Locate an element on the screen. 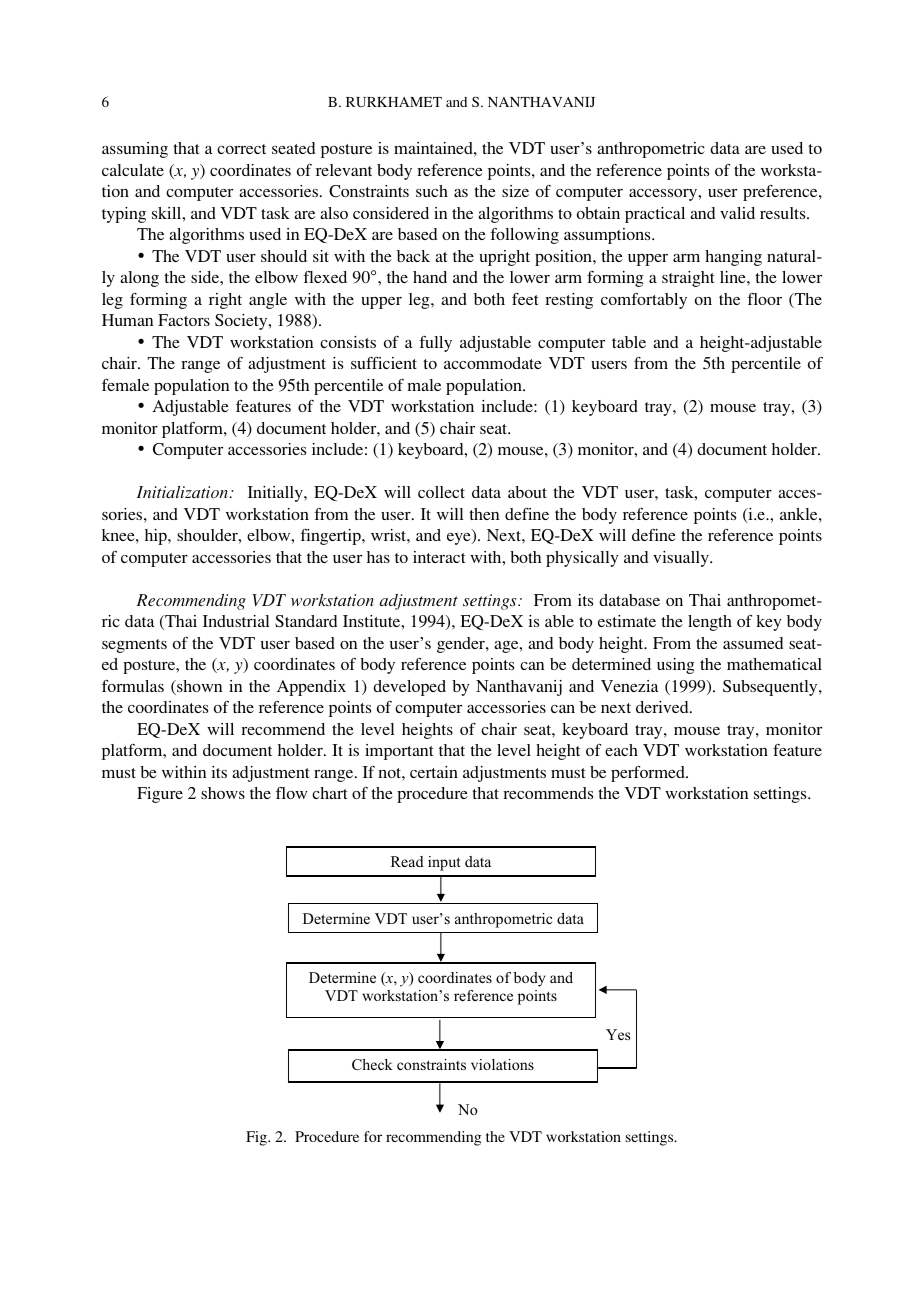 The height and width of the screenshot is (1307, 924). length is located at coordinates (710, 623).
